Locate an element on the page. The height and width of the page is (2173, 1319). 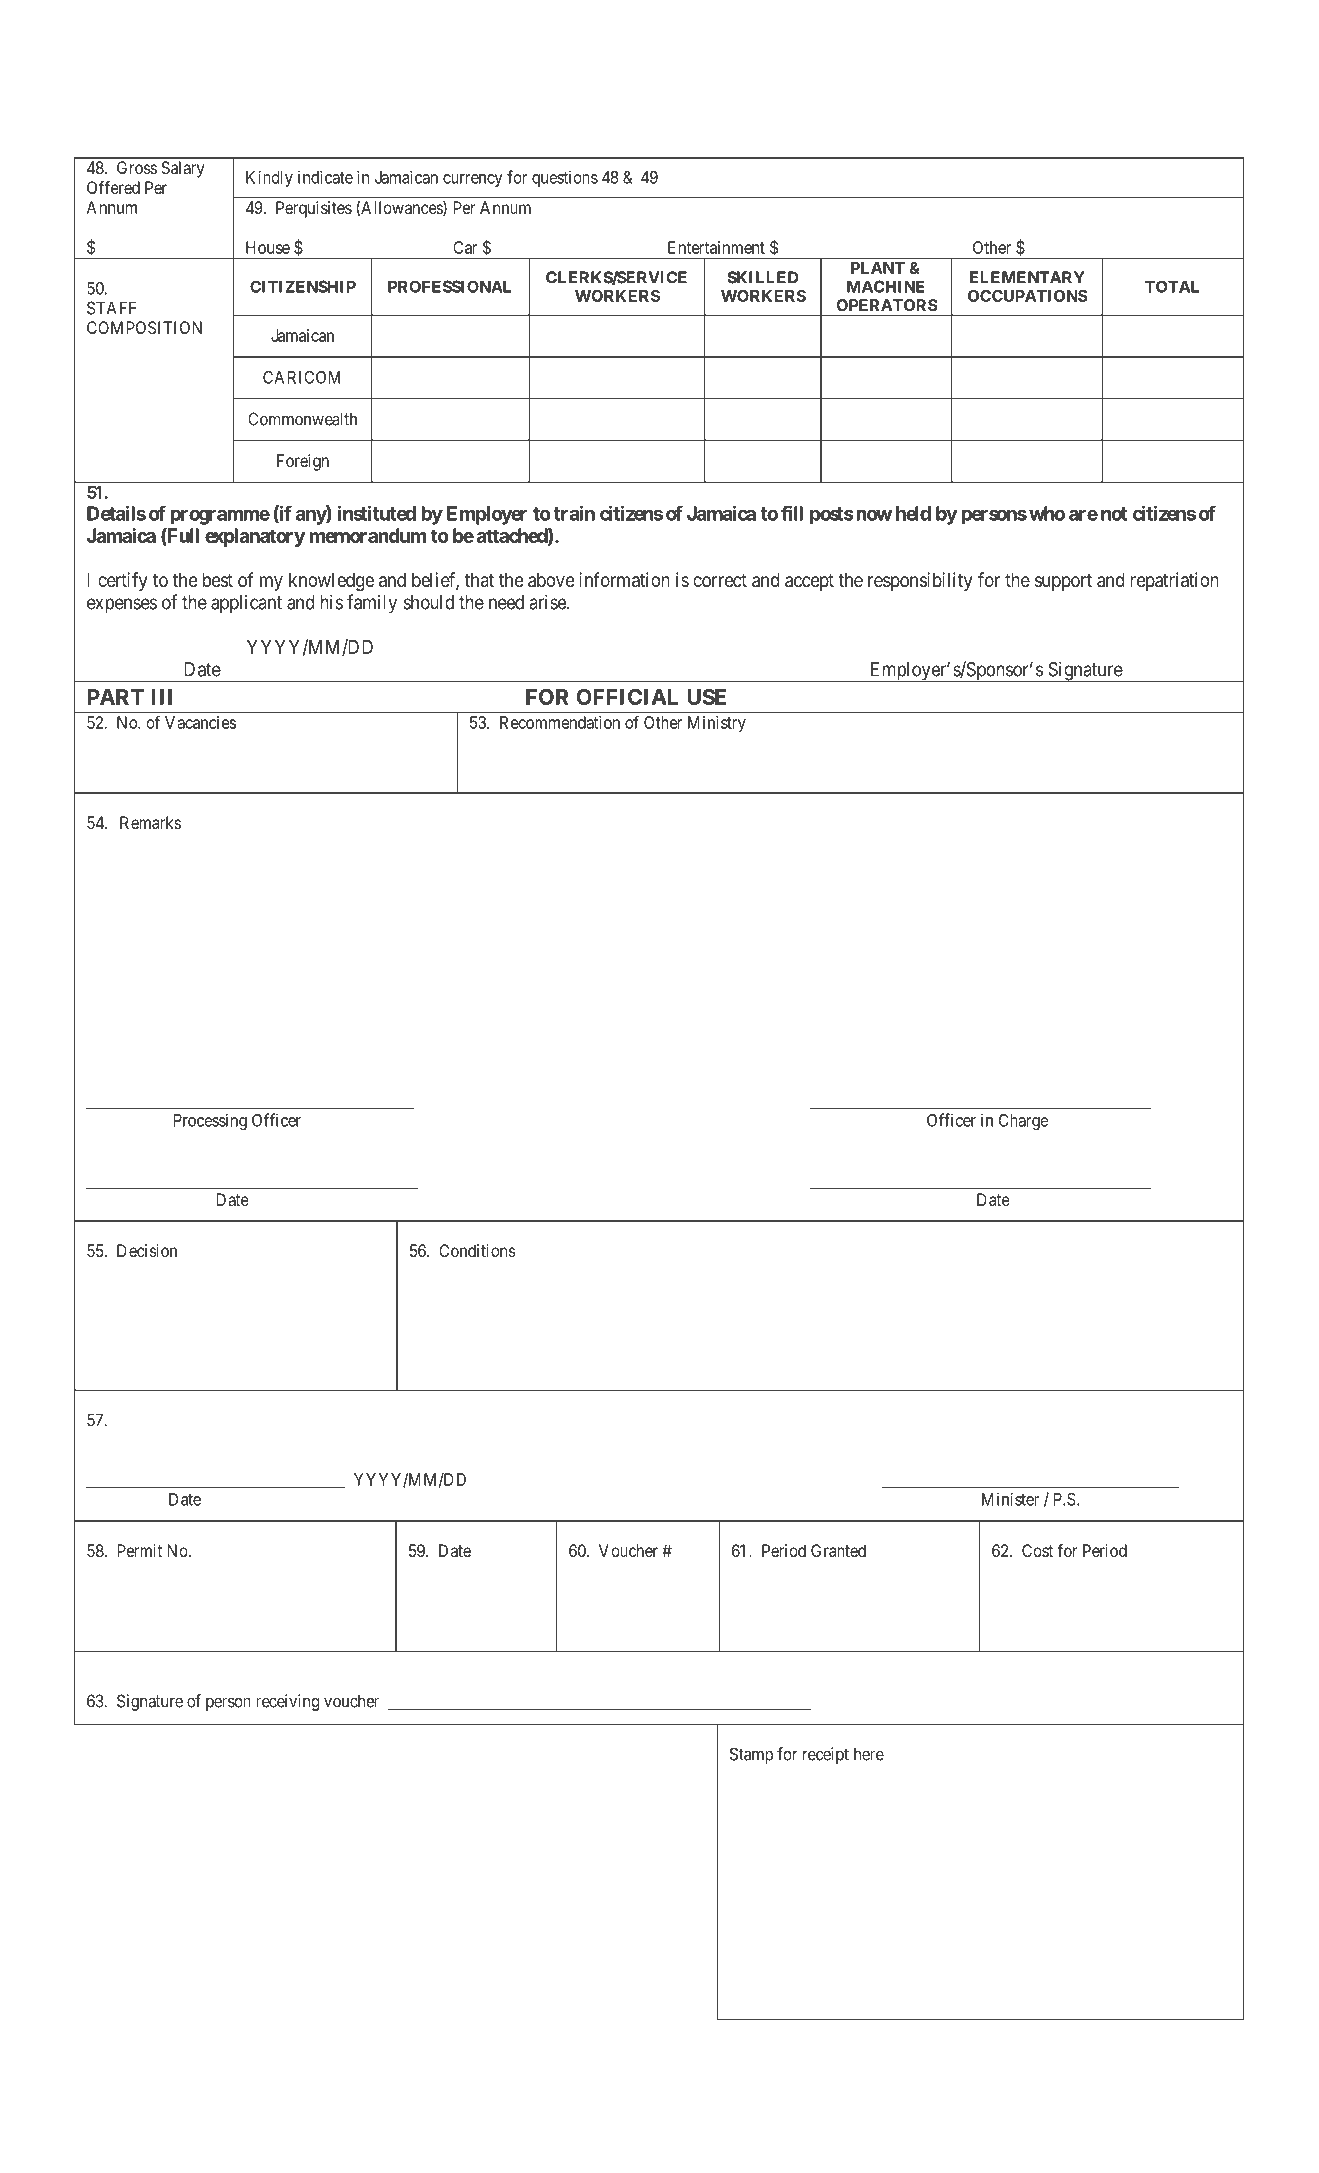
support is located at coordinates (1063, 582).
